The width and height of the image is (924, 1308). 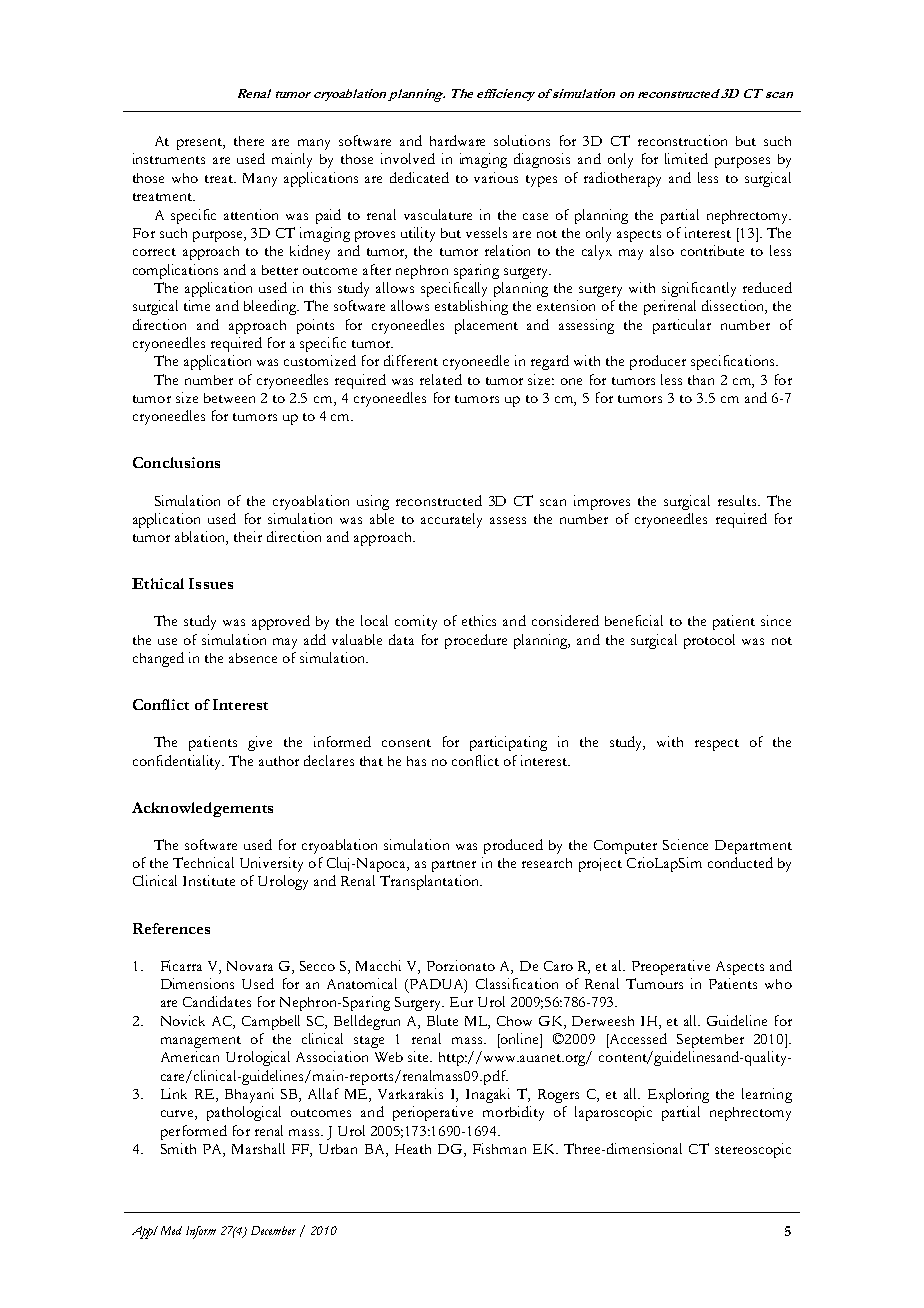 I want to click on than, so click(x=701, y=380).
